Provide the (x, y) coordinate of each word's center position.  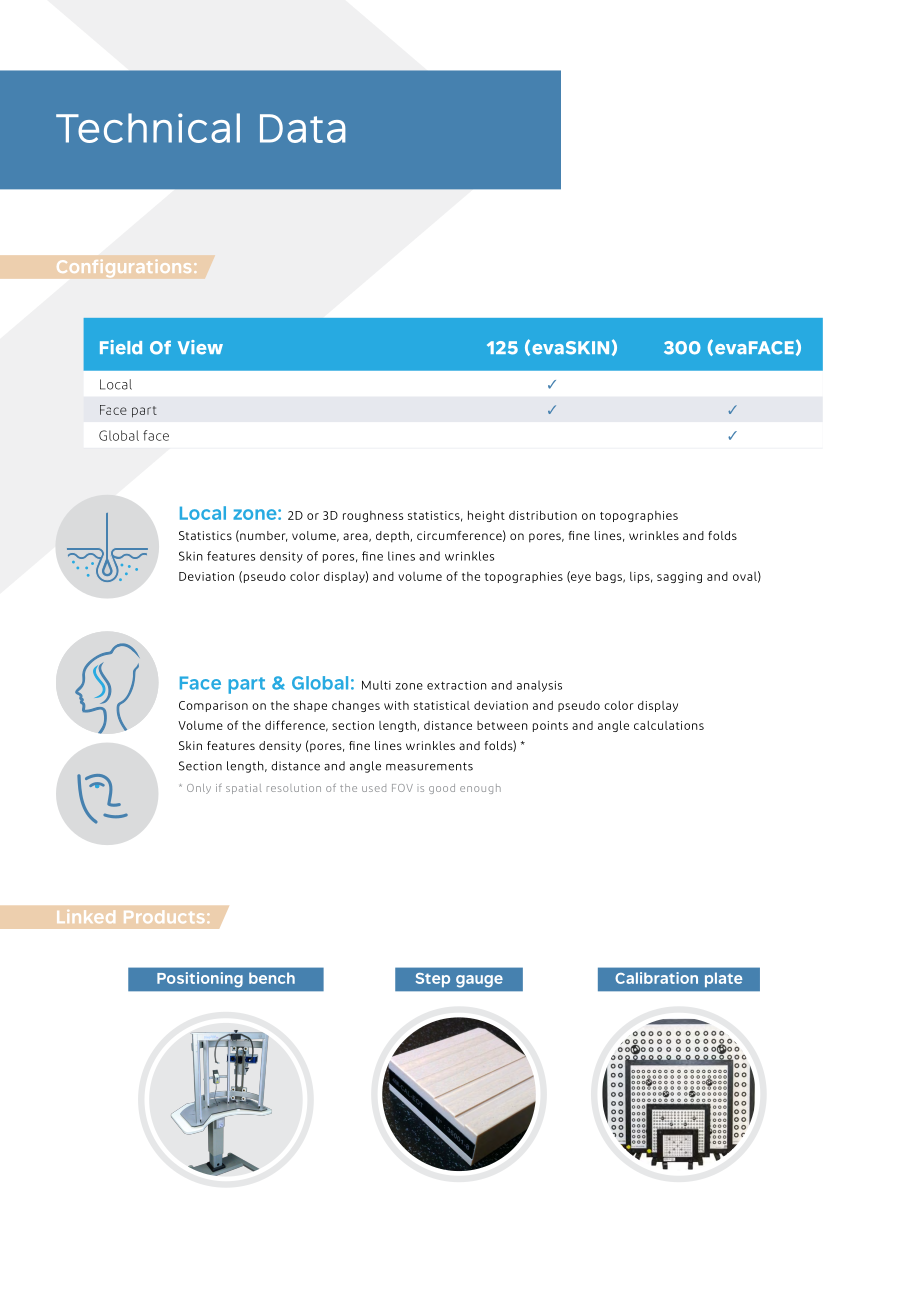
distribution (543, 515)
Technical (148, 128)
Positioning (200, 980)
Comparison (213, 706)
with (396, 705)
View (200, 347)
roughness (373, 516)
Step (433, 980)
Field (121, 347)
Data (303, 128)
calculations (669, 725)
